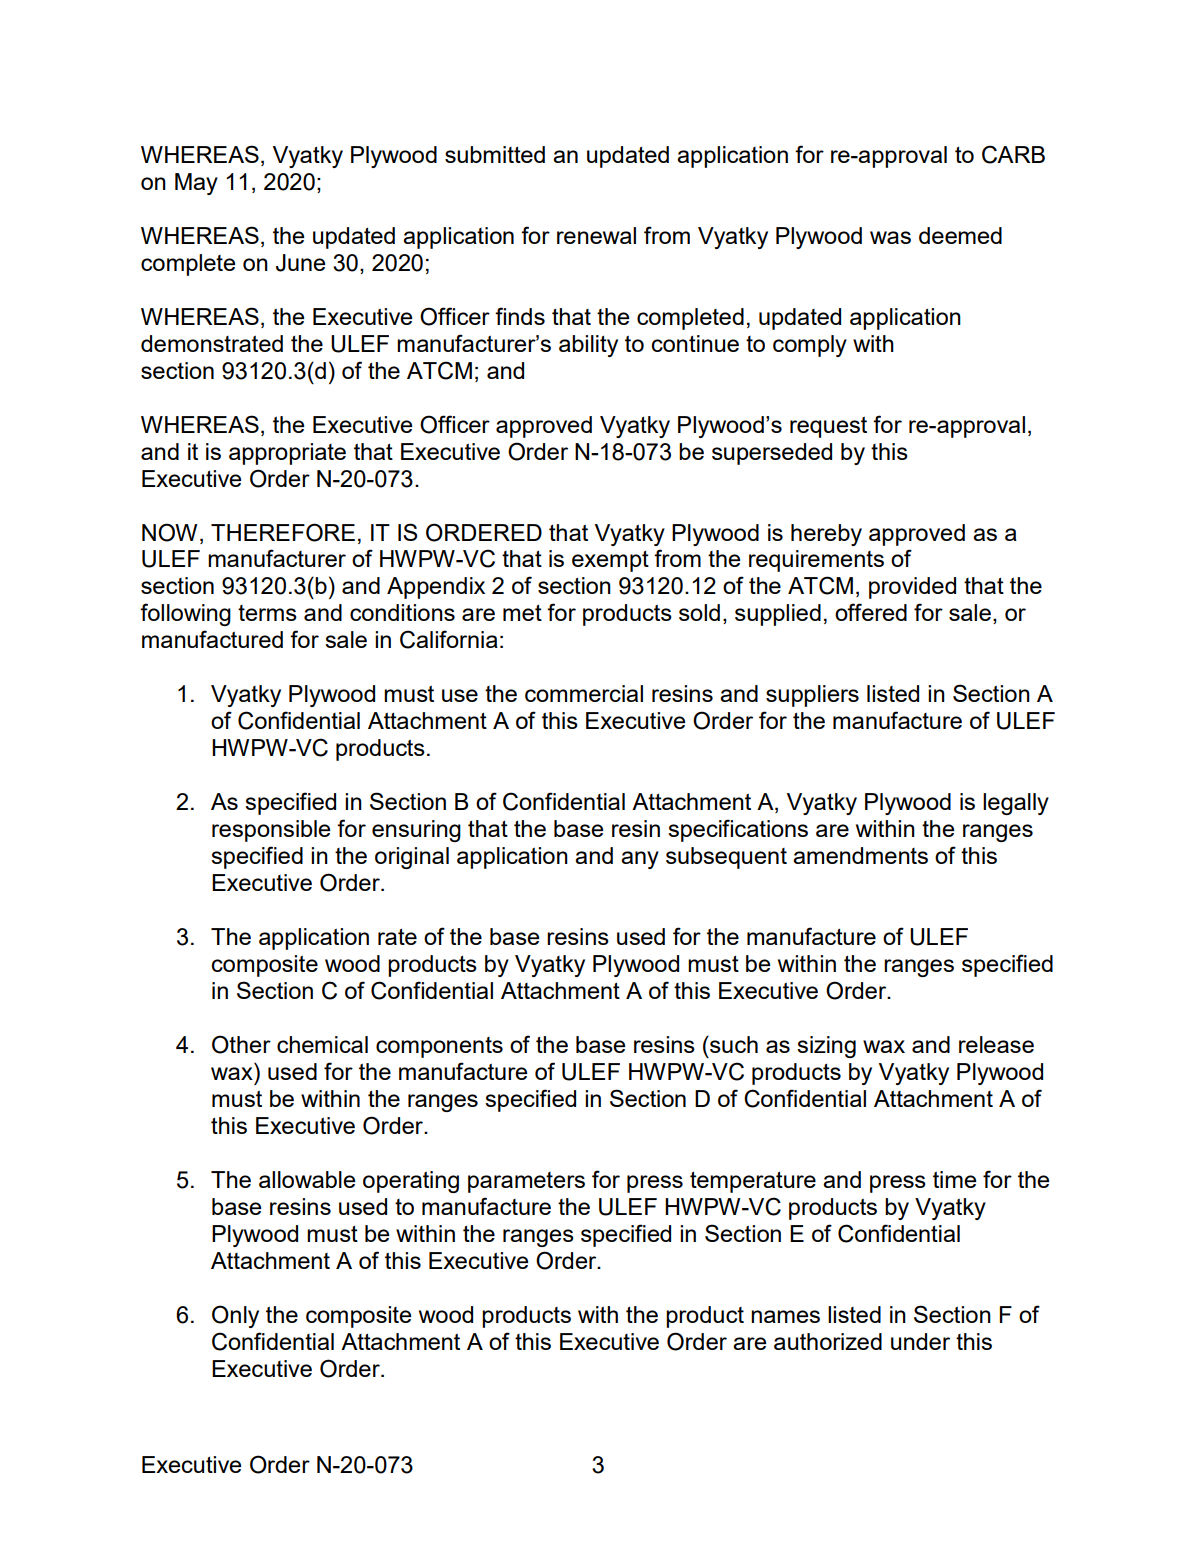 This screenshot has height=1549, width=1197. I want to click on renewal, so click(596, 235).
